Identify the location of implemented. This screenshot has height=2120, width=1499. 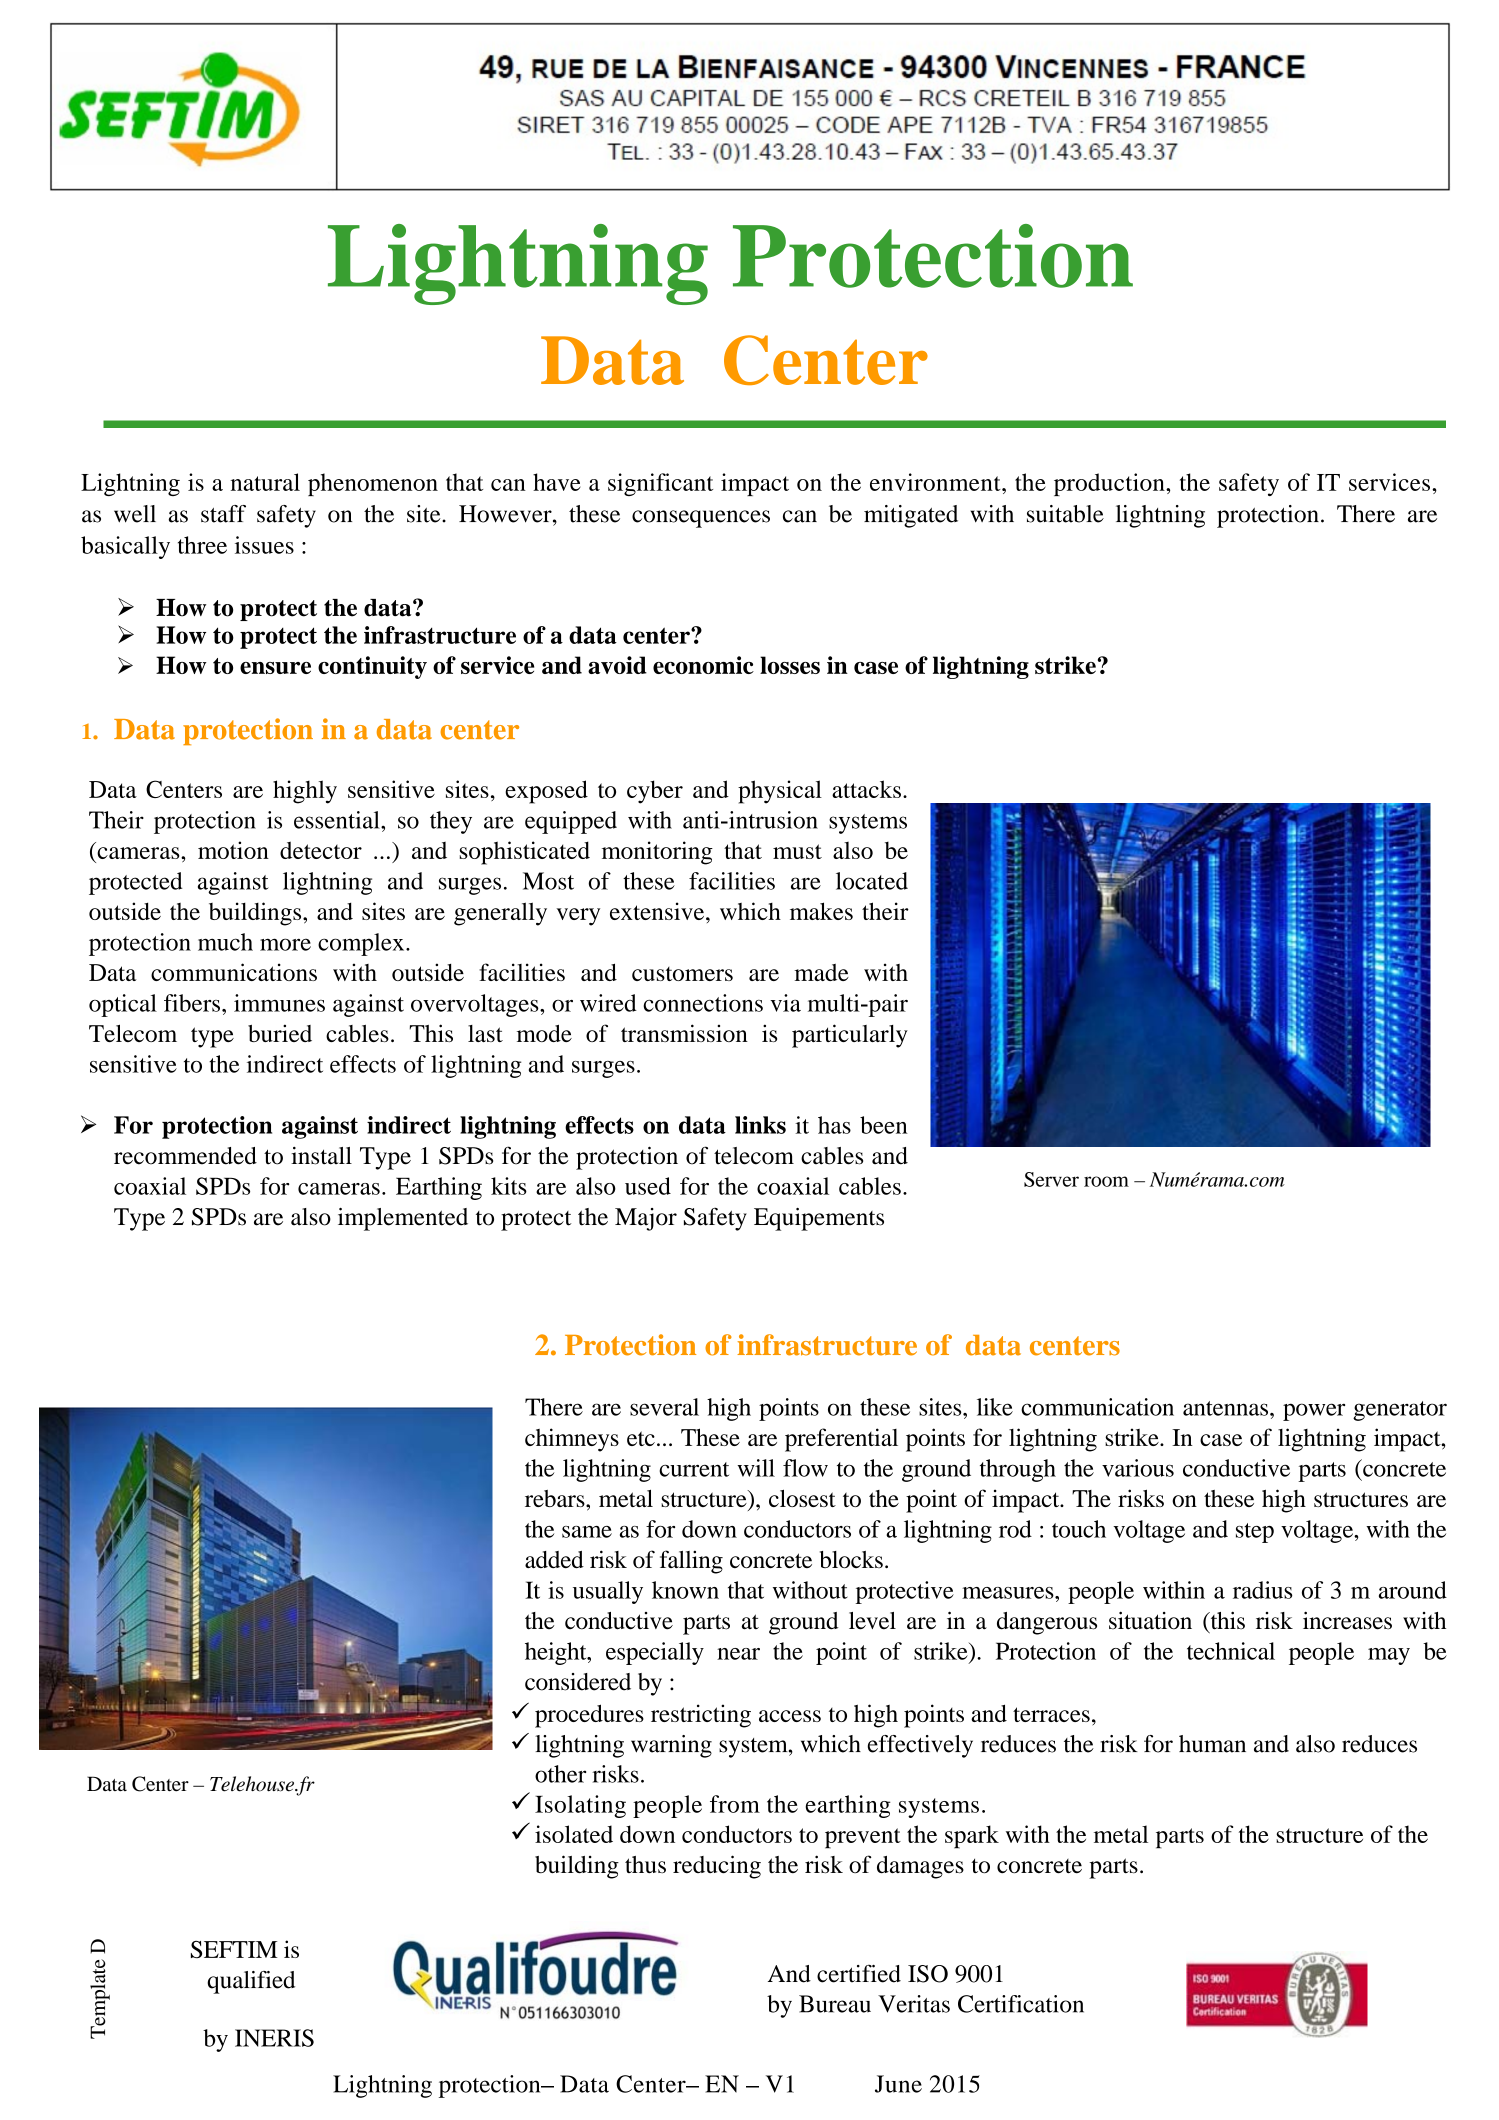
(403, 1219).
